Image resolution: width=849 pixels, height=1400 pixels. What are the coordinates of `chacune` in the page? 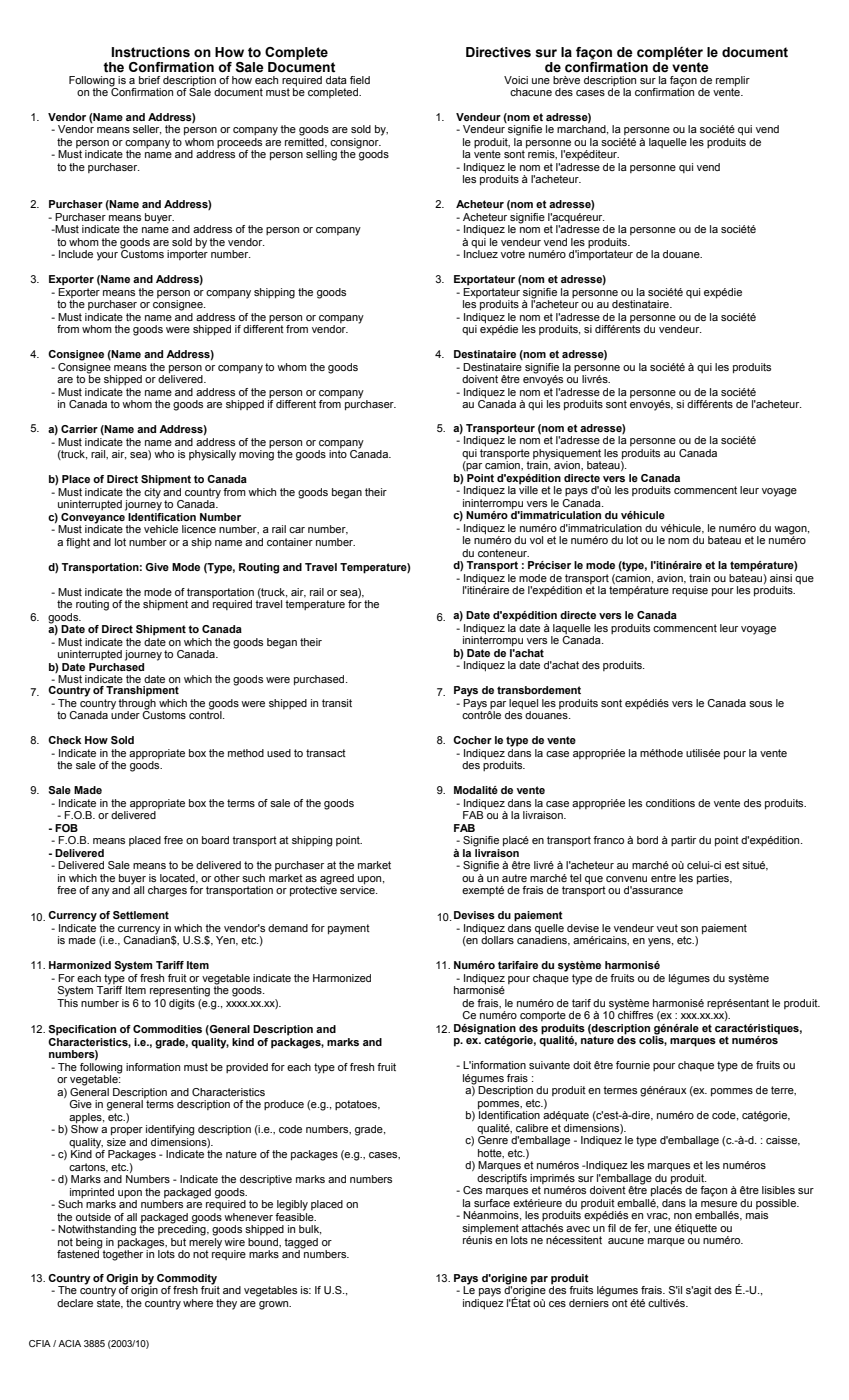 It's located at (531, 92).
